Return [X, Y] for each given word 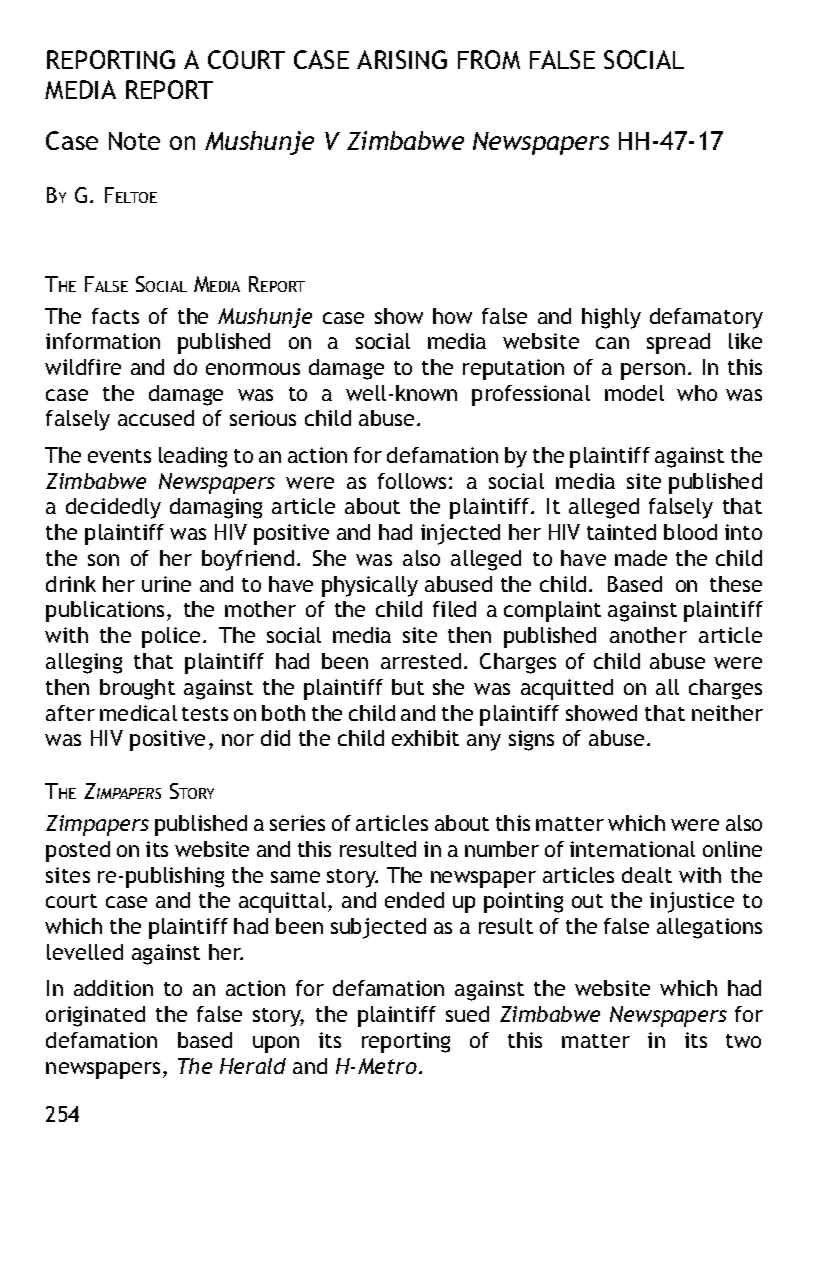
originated [95, 1016]
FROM [489, 59]
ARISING [402, 59]
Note [134, 141]
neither [727, 713]
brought [137, 689]
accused [156, 418]
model [634, 393]
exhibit [425, 738]
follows [412, 481]
